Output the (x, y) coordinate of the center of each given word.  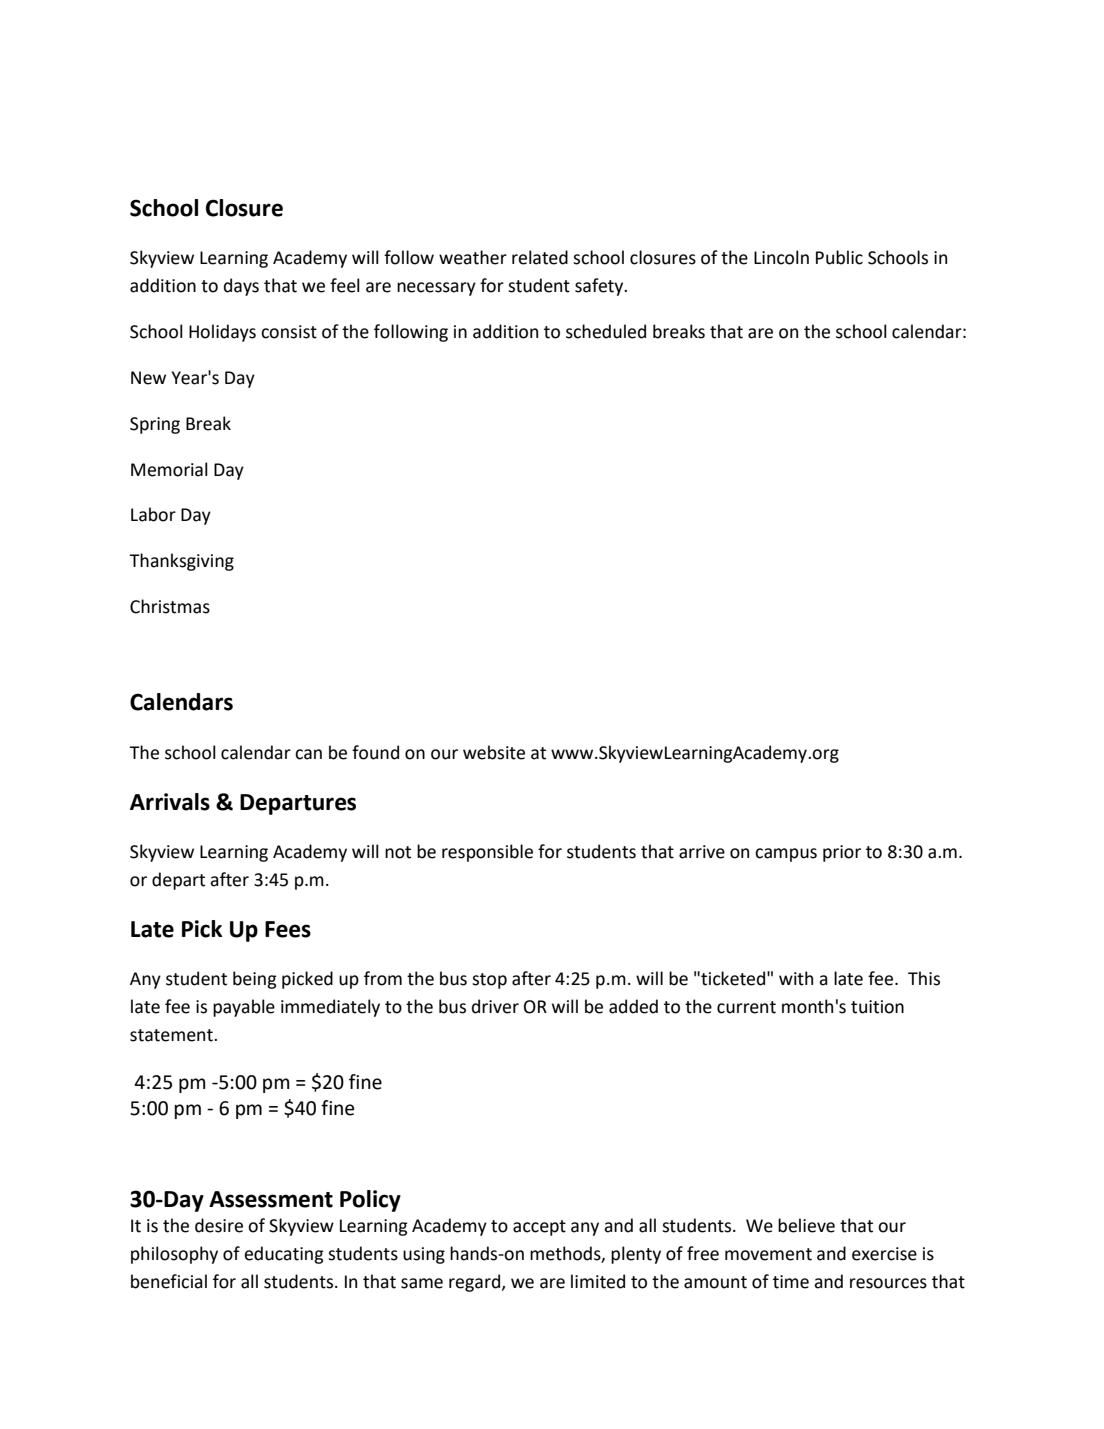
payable (244, 1008)
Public (839, 257)
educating (284, 1255)
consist (289, 332)
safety (600, 287)
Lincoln (781, 257)
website (494, 752)
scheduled (606, 331)
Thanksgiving (181, 562)
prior (842, 853)
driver (495, 1006)
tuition (877, 1007)
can (308, 754)
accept (539, 1228)
